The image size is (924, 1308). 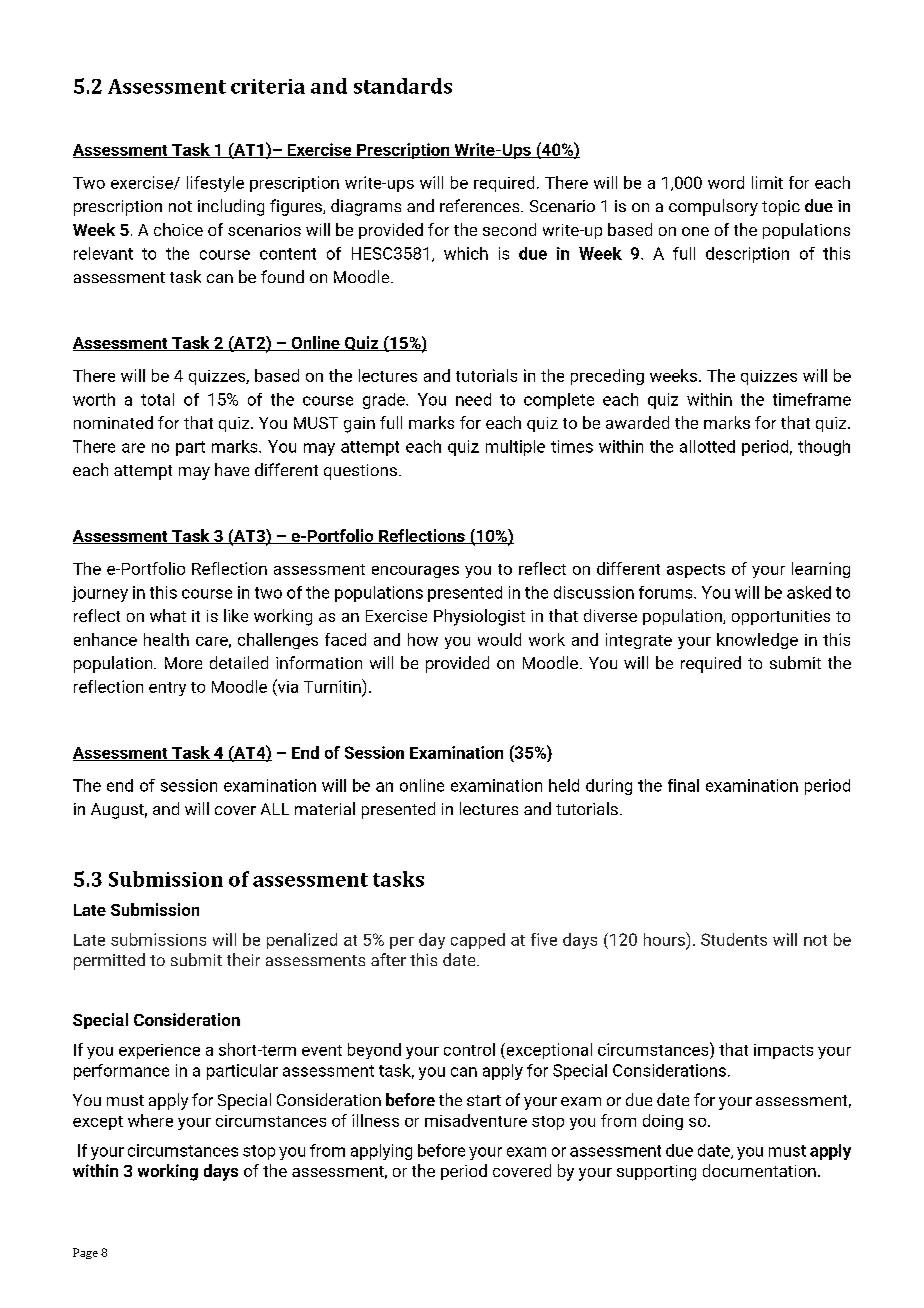 What do you see at coordinates (757, 641) in the screenshot?
I see `knowledge` at bounding box center [757, 641].
